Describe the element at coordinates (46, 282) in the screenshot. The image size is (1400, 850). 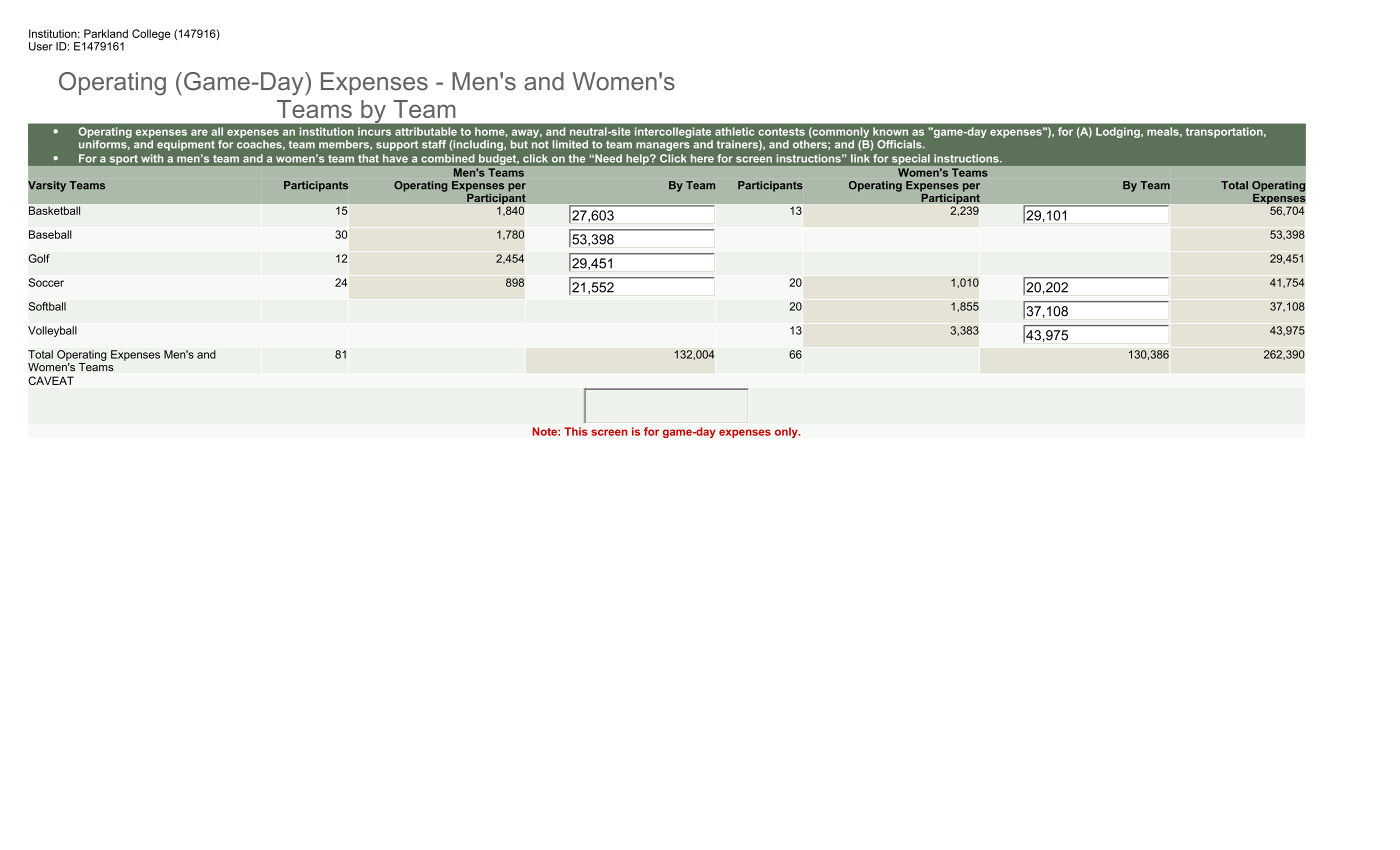
I see `Soccer` at that location.
